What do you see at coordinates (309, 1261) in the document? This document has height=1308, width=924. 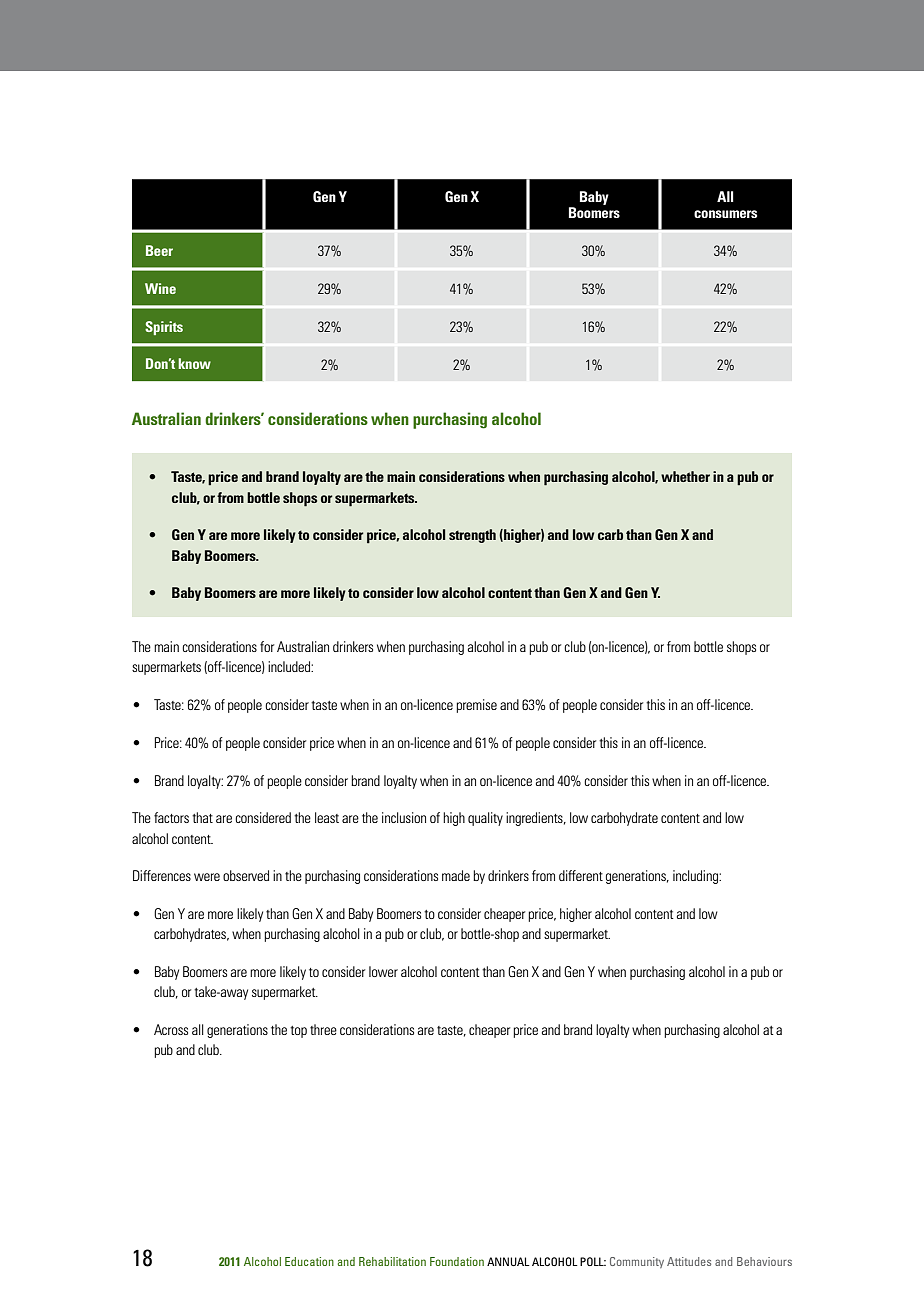 I see `Education` at bounding box center [309, 1261].
